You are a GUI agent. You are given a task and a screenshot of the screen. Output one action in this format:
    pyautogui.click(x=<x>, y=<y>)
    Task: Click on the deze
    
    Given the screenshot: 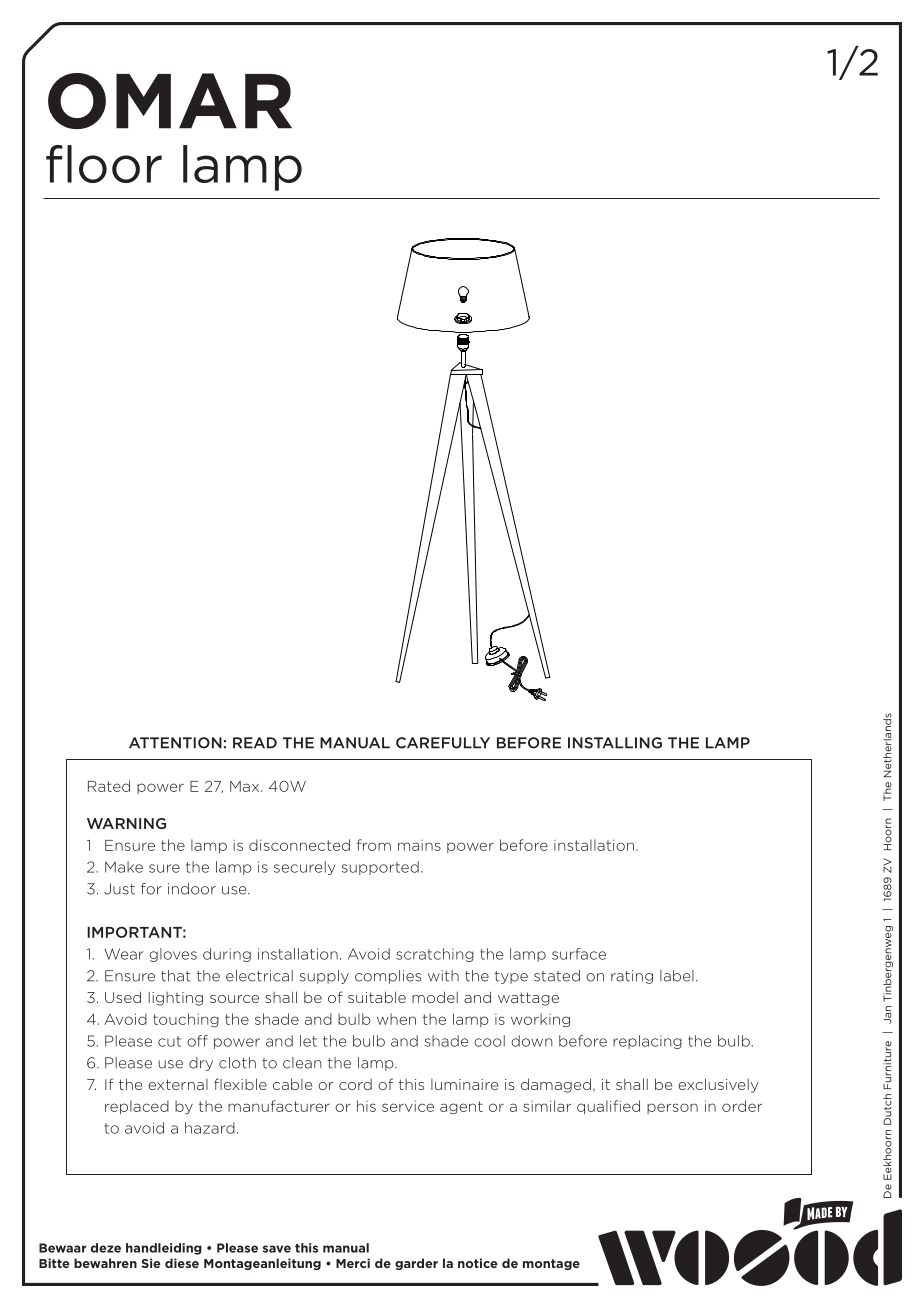 What is the action you would take?
    pyautogui.click(x=106, y=1248)
